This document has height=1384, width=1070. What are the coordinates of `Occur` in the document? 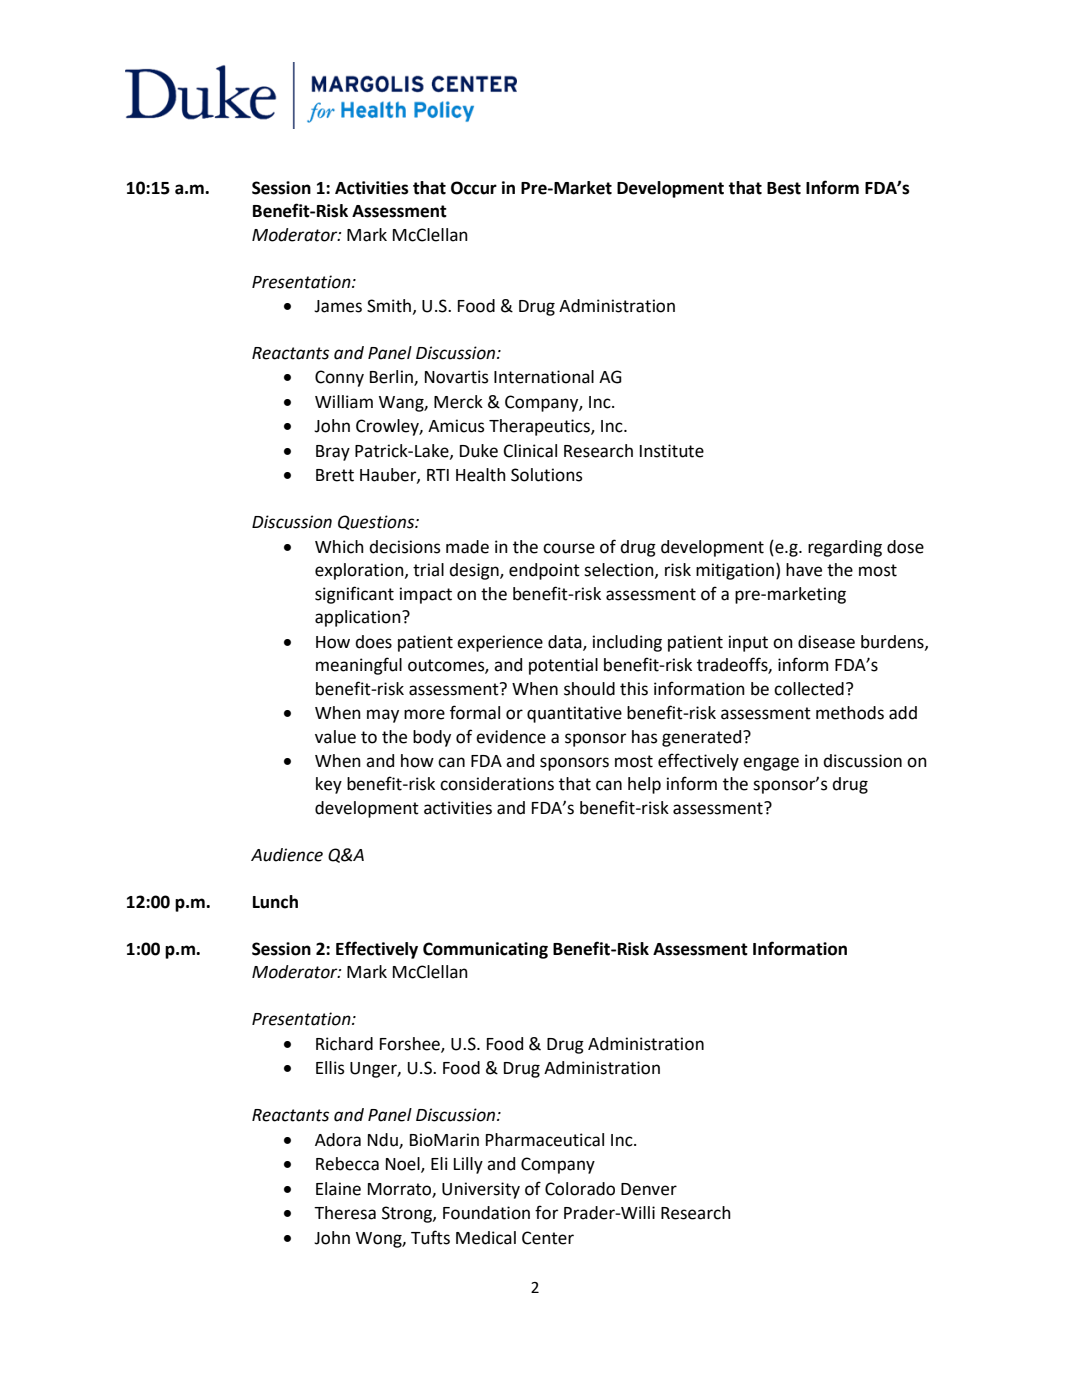 It's located at (474, 188).
